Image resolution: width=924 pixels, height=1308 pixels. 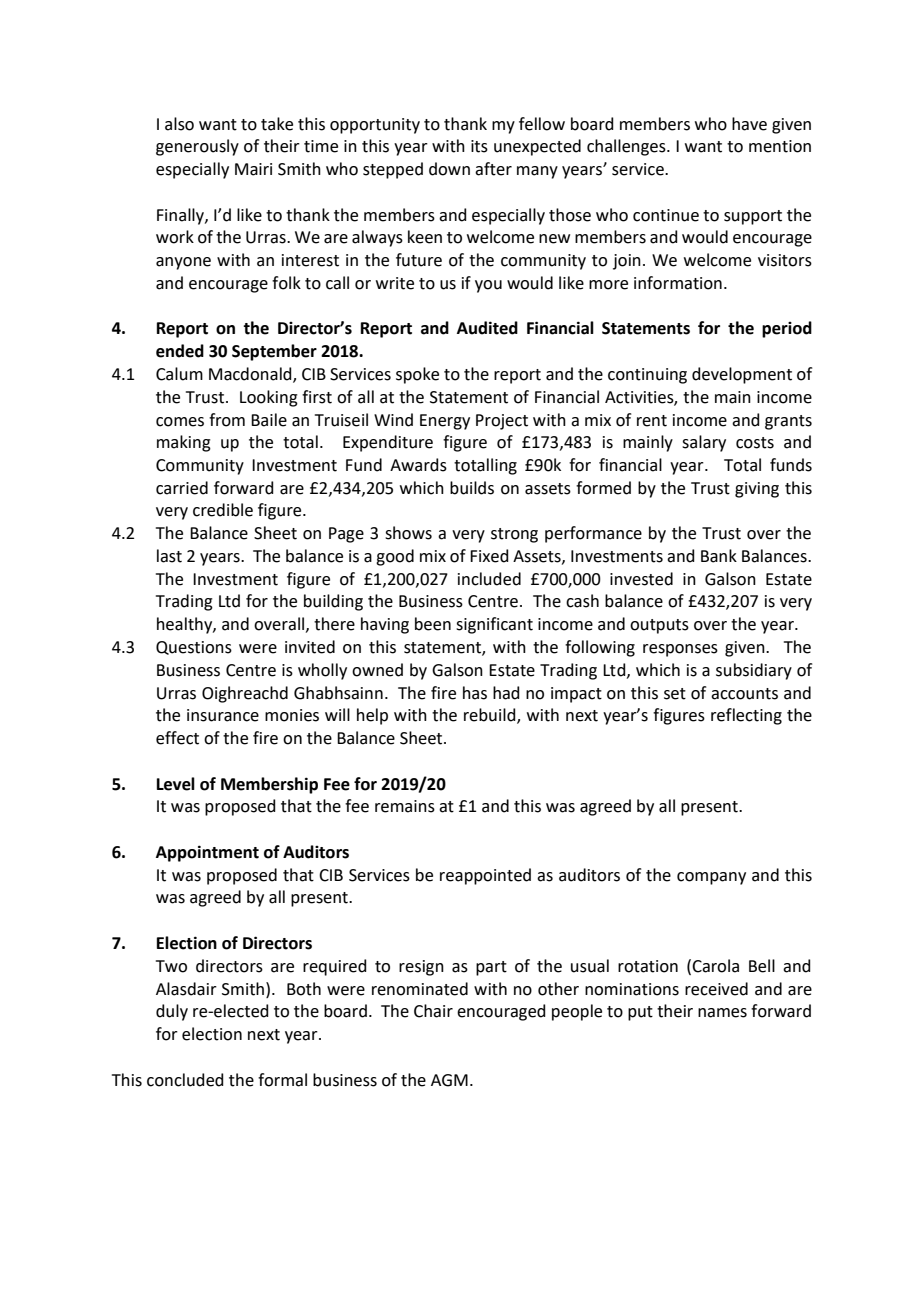 What do you see at coordinates (704, 443) in the document?
I see `salary` at bounding box center [704, 443].
